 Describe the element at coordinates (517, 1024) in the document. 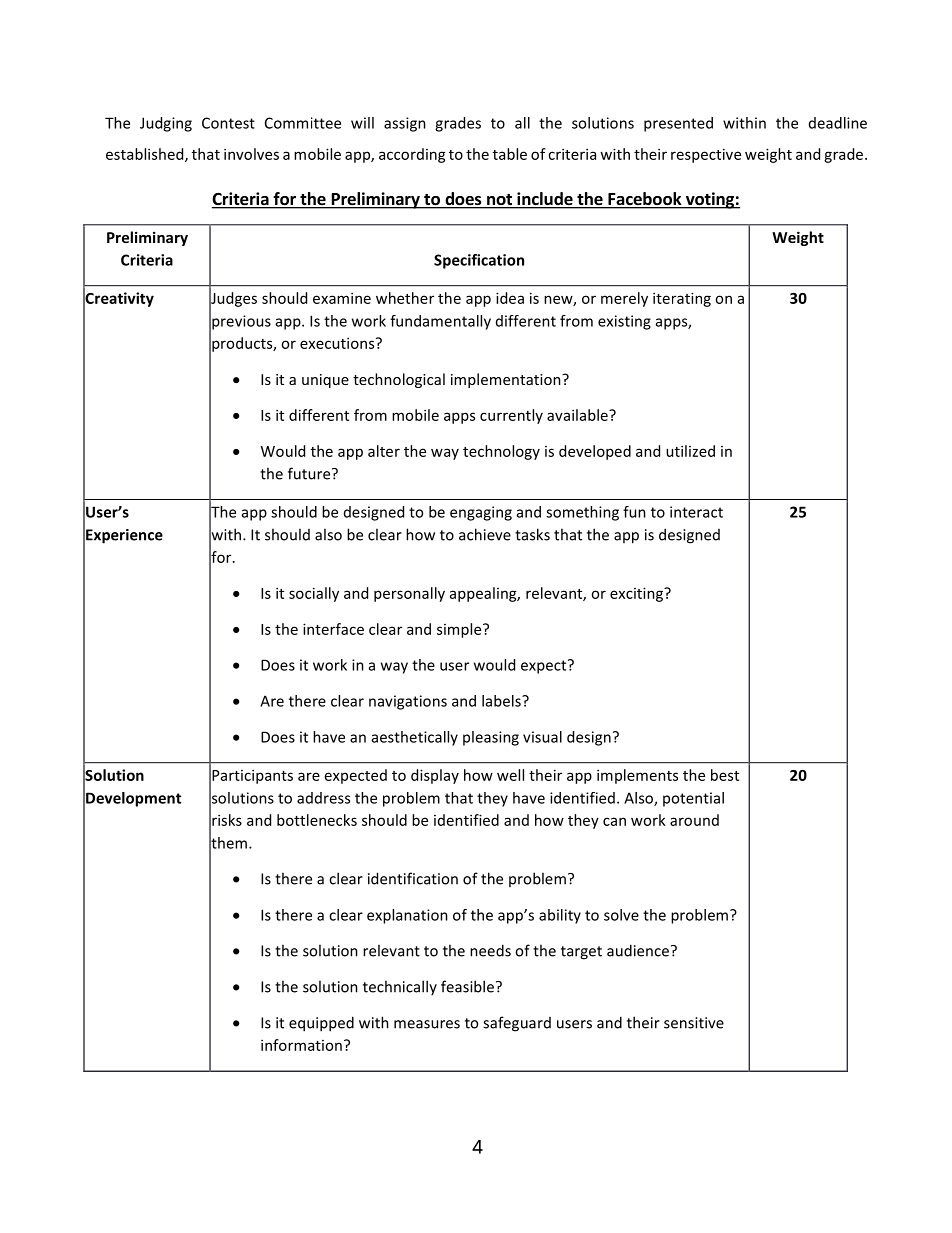

I see `safeguard` at that location.
